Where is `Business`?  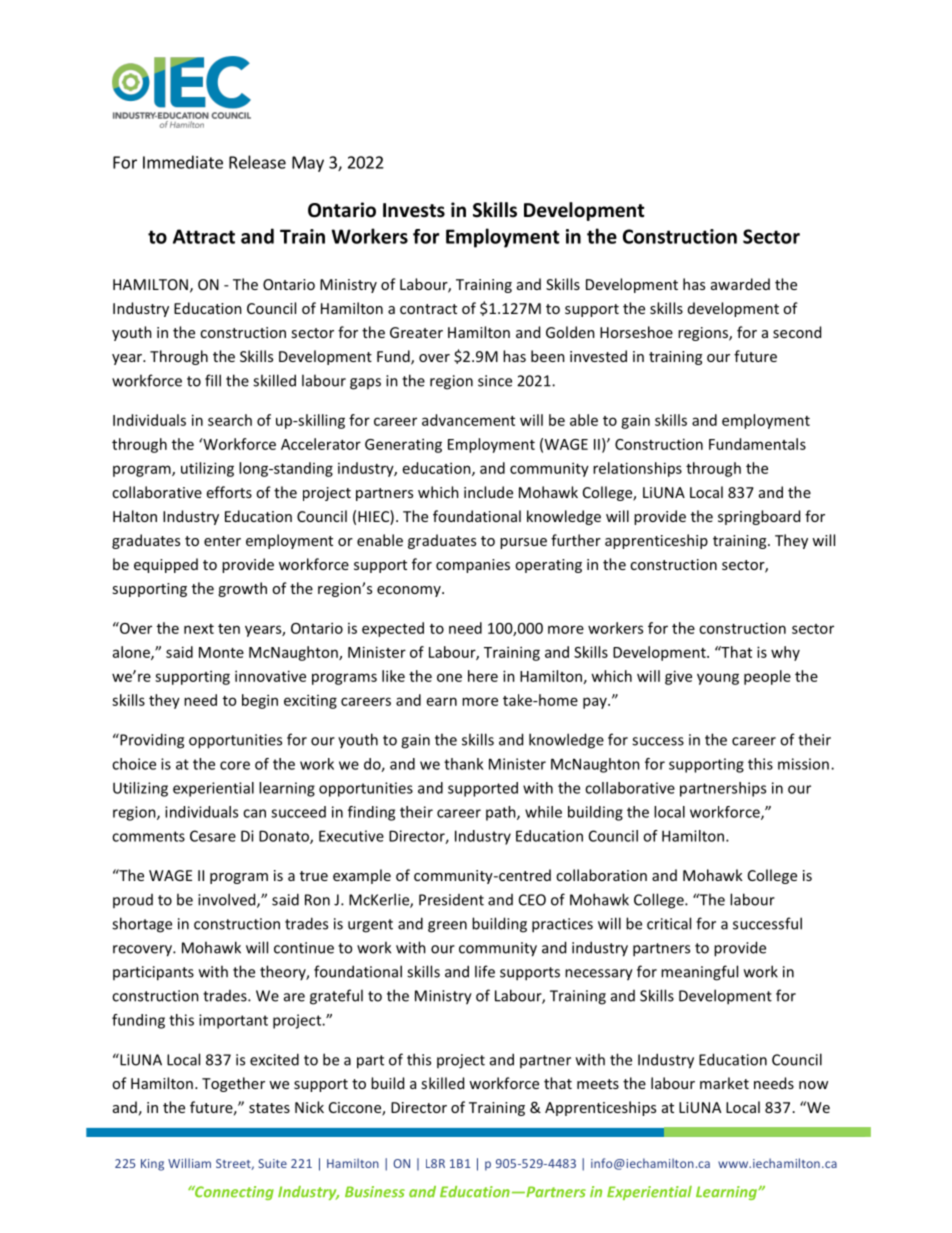 Business is located at coordinates (375, 1192).
